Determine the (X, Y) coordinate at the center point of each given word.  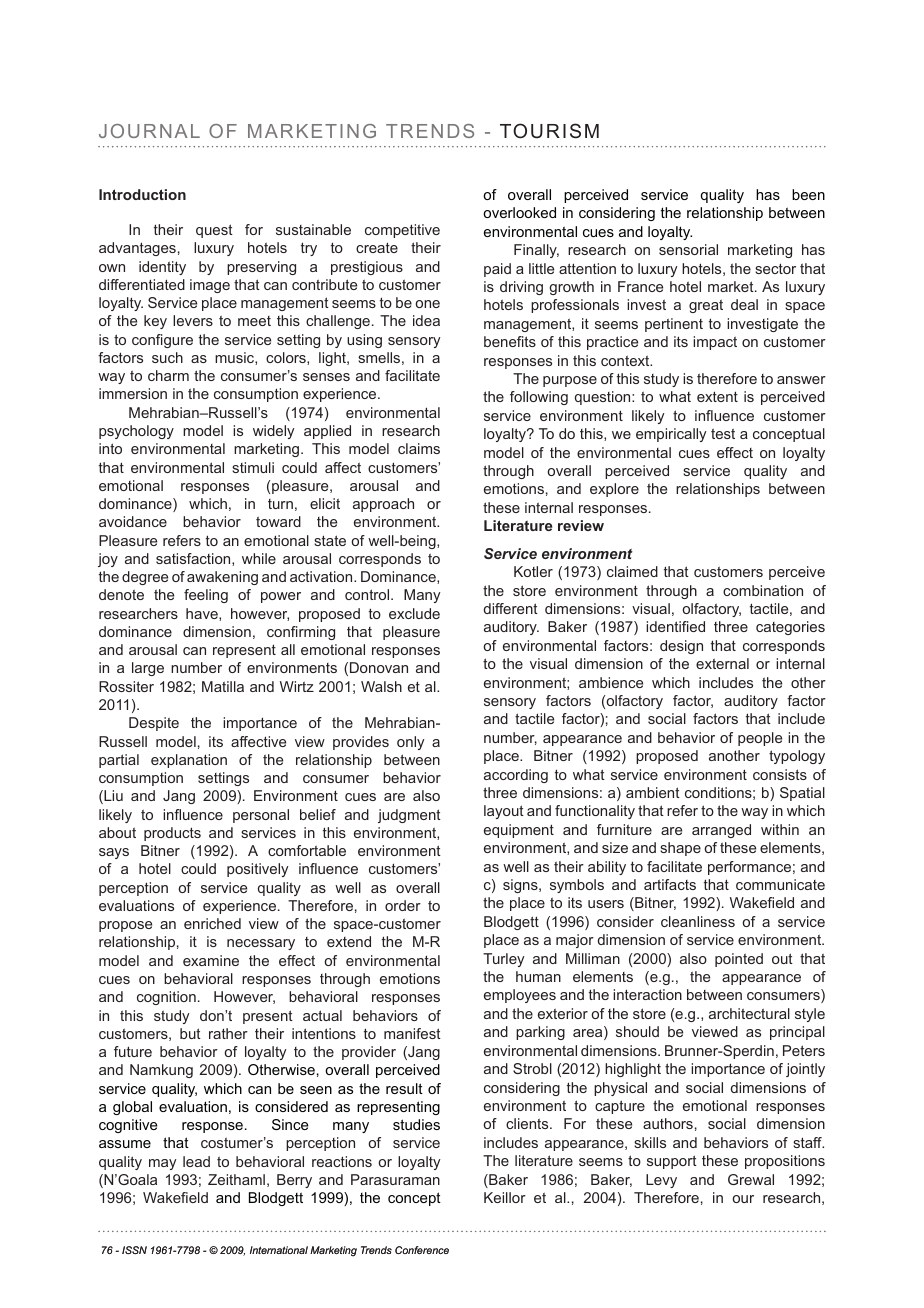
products (172, 834)
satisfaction (194, 559)
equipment (519, 831)
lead (196, 1161)
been (808, 194)
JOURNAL (149, 131)
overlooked (519, 212)
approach (383, 505)
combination (763, 590)
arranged (721, 831)
